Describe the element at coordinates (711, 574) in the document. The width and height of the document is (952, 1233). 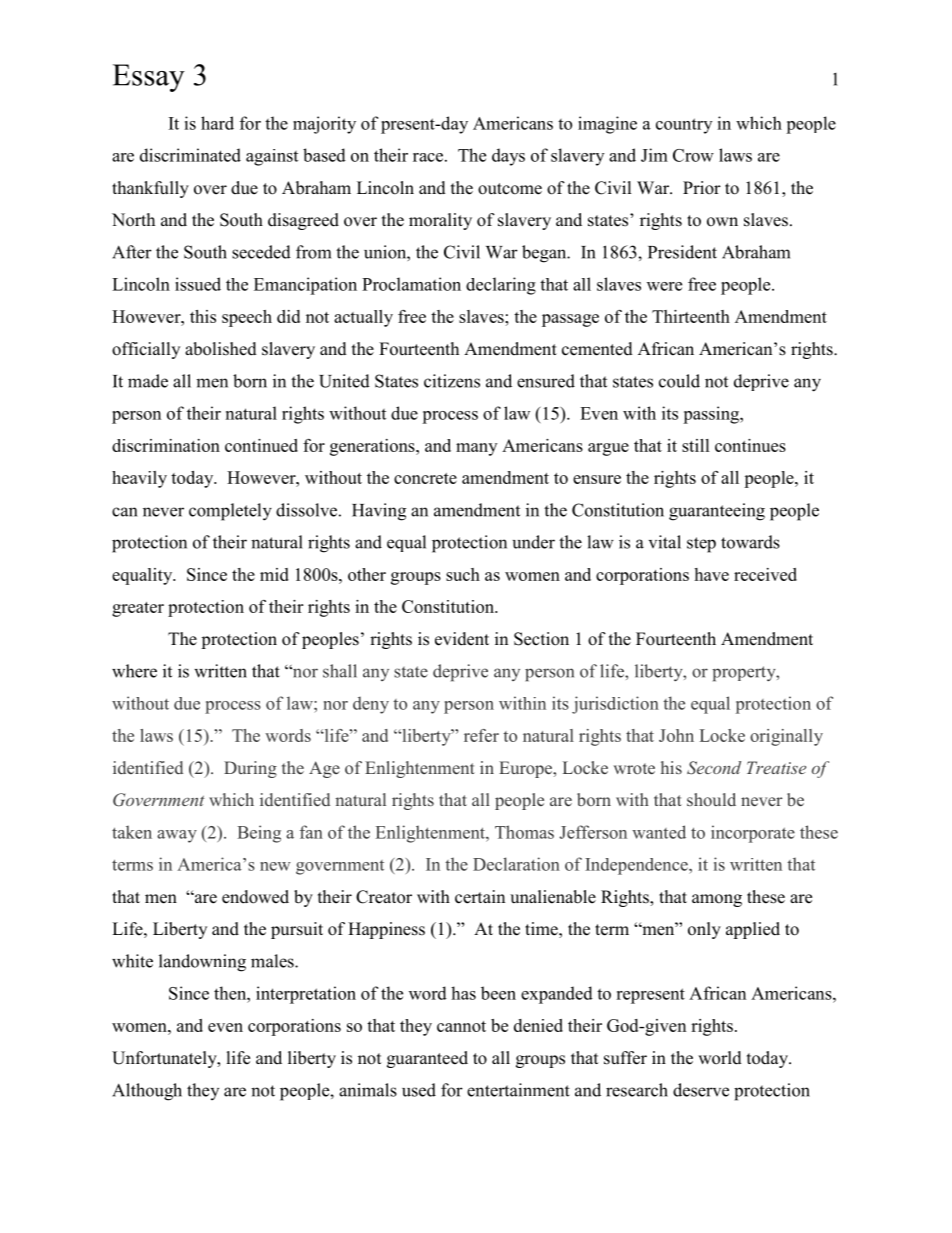
I see `have` at that location.
